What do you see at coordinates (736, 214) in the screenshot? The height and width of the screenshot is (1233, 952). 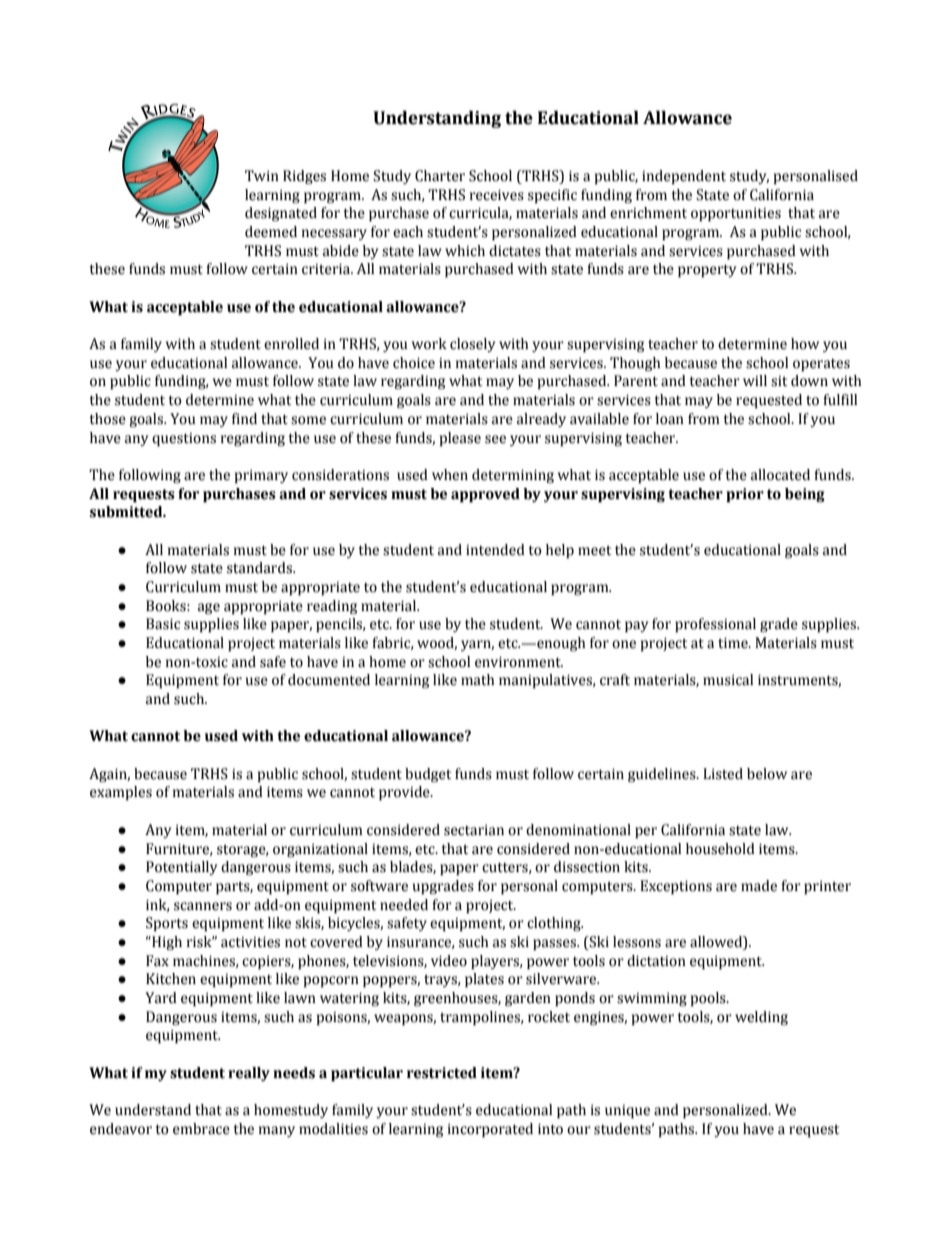 I see `opportunities` at bounding box center [736, 214].
